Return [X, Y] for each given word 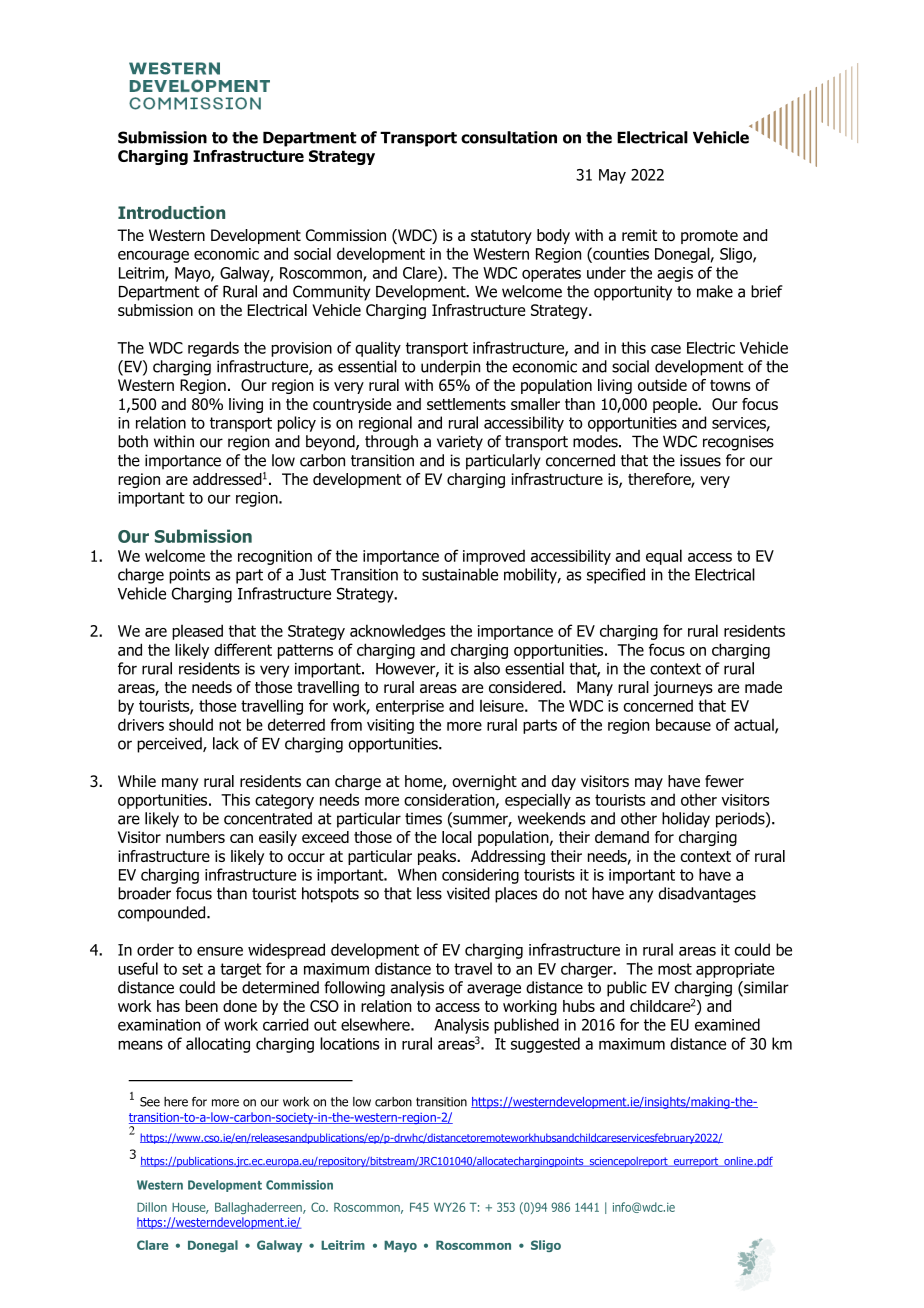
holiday [686, 820]
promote [709, 237]
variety [460, 443]
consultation [509, 137]
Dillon [152, 1207]
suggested [545, 1045]
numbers [195, 837]
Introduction [171, 212]
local [457, 837]
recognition [275, 557]
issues [700, 460]
